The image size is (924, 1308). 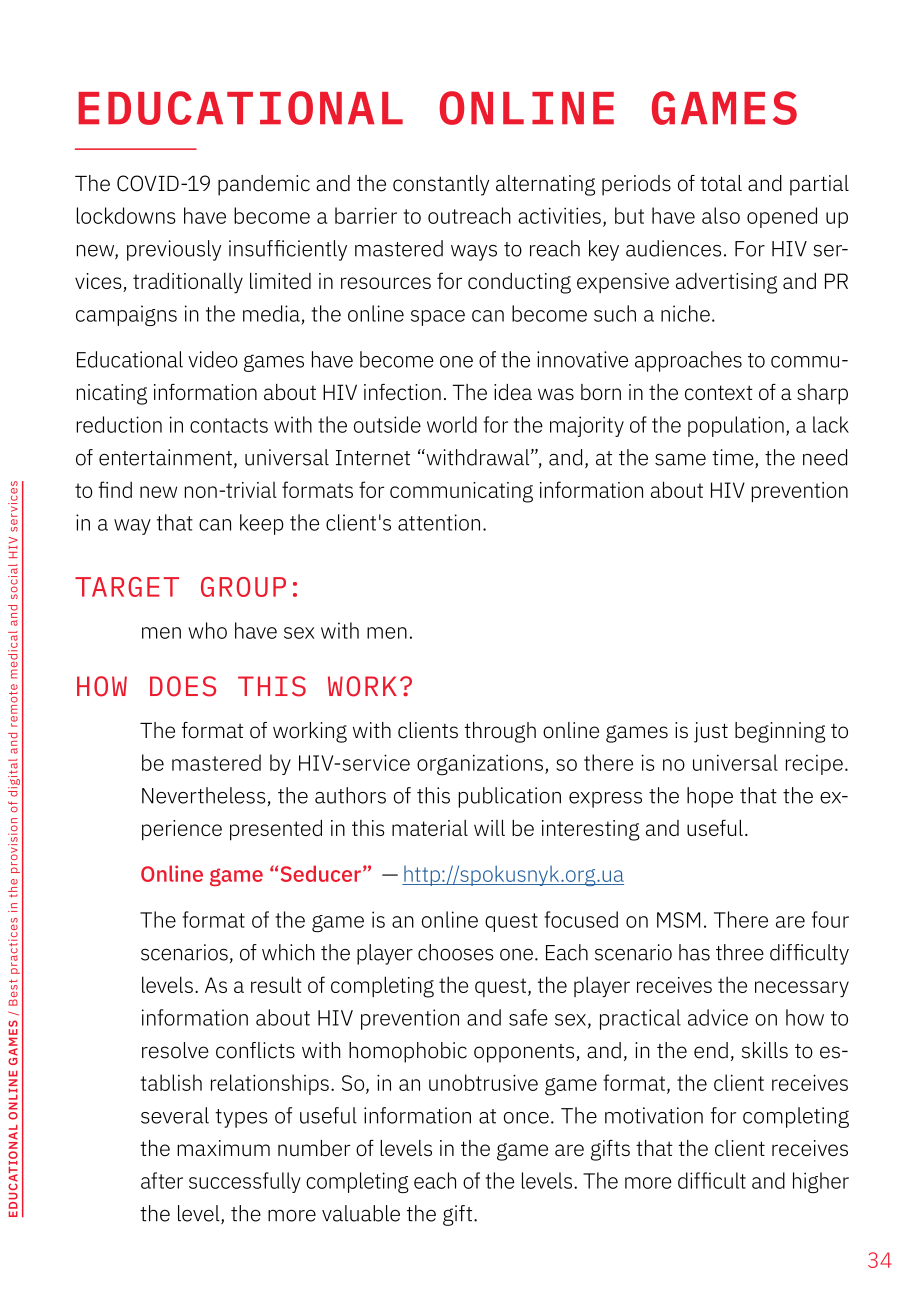 What do you see at coordinates (711, 732) in the screenshot?
I see `just` at bounding box center [711, 732].
